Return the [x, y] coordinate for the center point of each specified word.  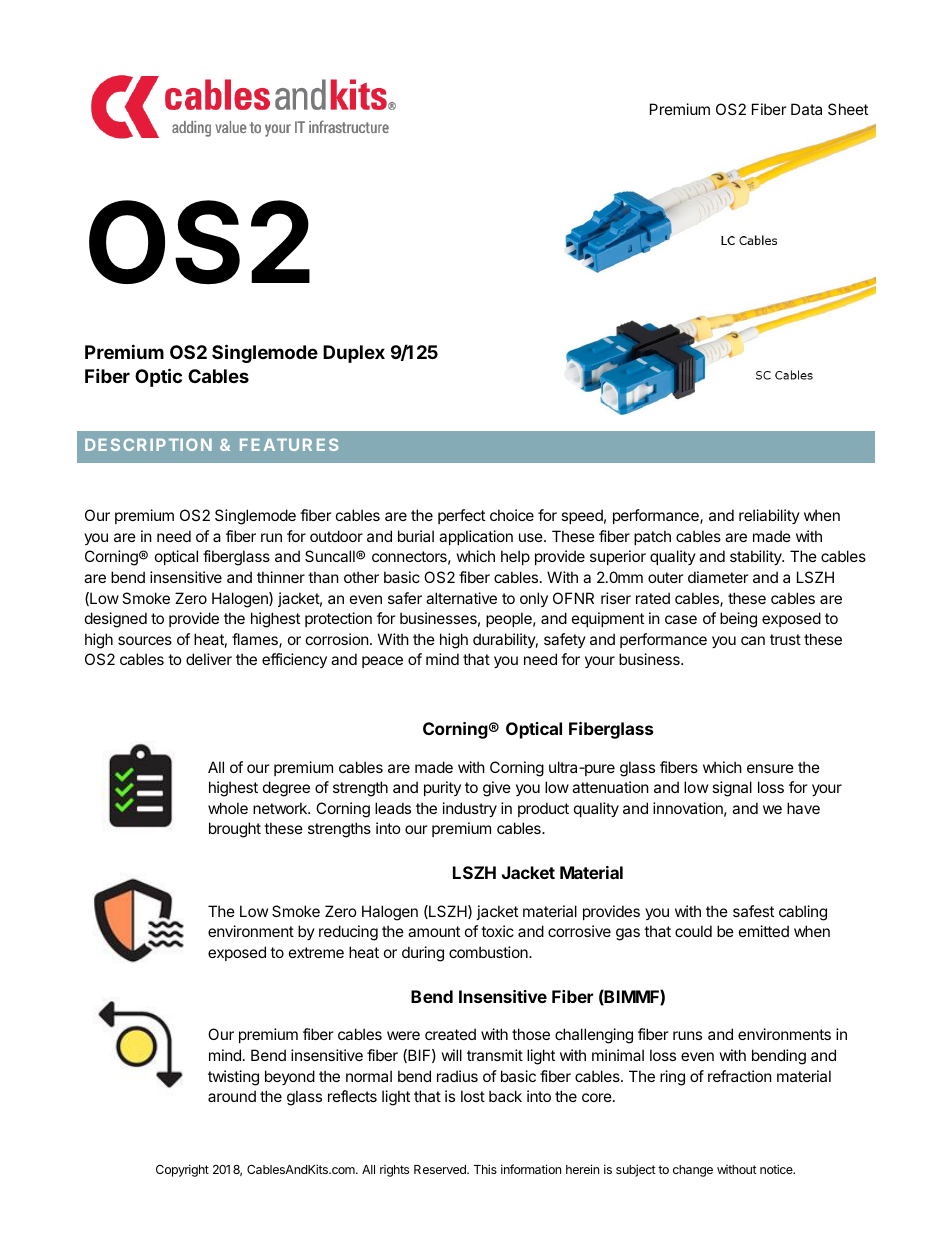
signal [732, 789]
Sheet [848, 109]
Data [806, 109]
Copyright [182, 1170]
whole [228, 808]
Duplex [354, 354]
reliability [769, 516]
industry [470, 809]
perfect [461, 516]
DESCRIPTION [148, 444]
